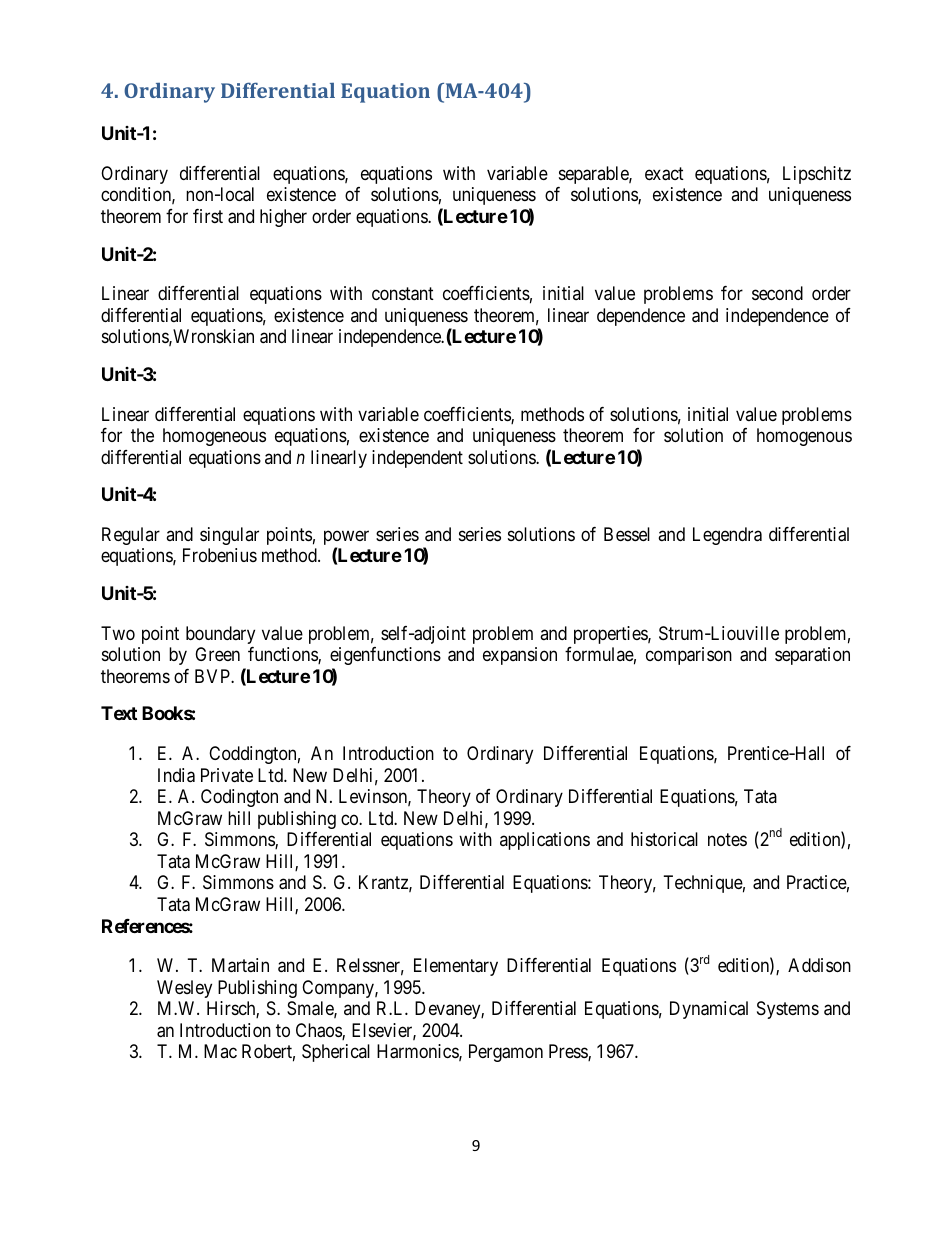 The width and height of the screenshot is (952, 1233). What do you see at coordinates (456, 967) in the screenshot?
I see `Elementary` at bounding box center [456, 967].
